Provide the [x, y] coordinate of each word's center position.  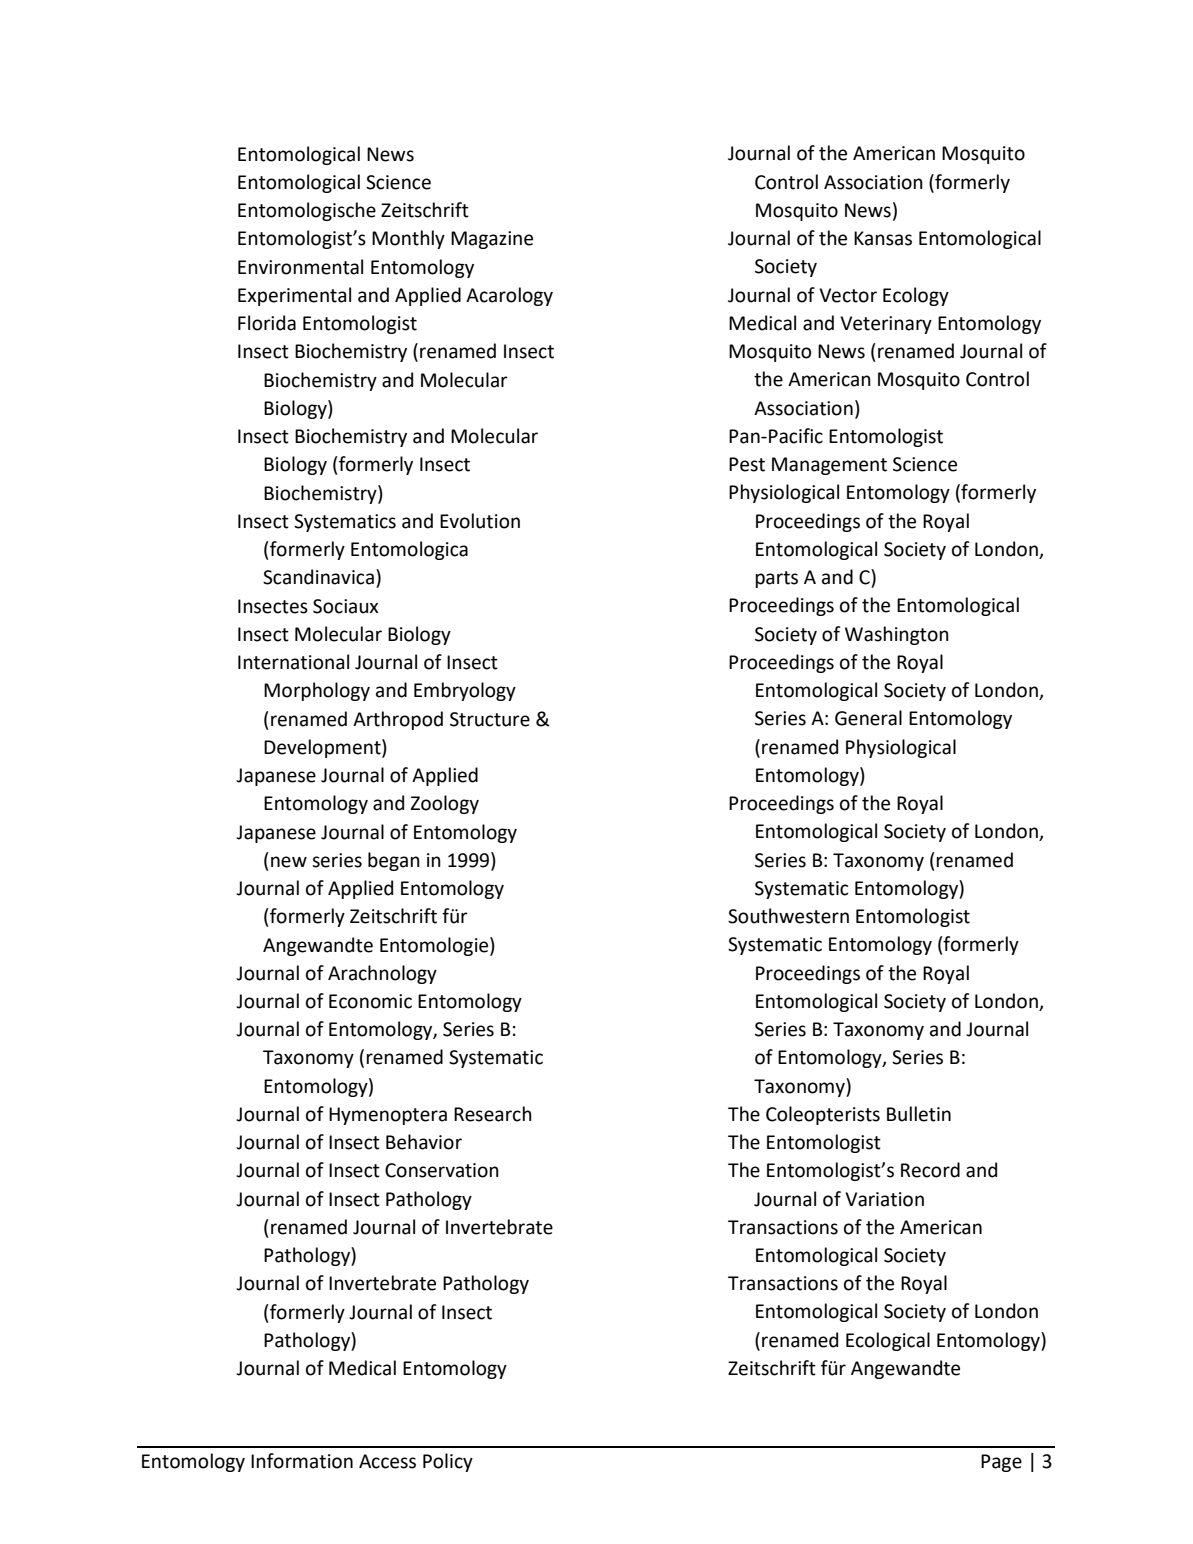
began [394, 861]
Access [387, 1461]
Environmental [300, 267]
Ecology [916, 296]
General [868, 718]
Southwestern [788, 916]
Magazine [492, 240]
